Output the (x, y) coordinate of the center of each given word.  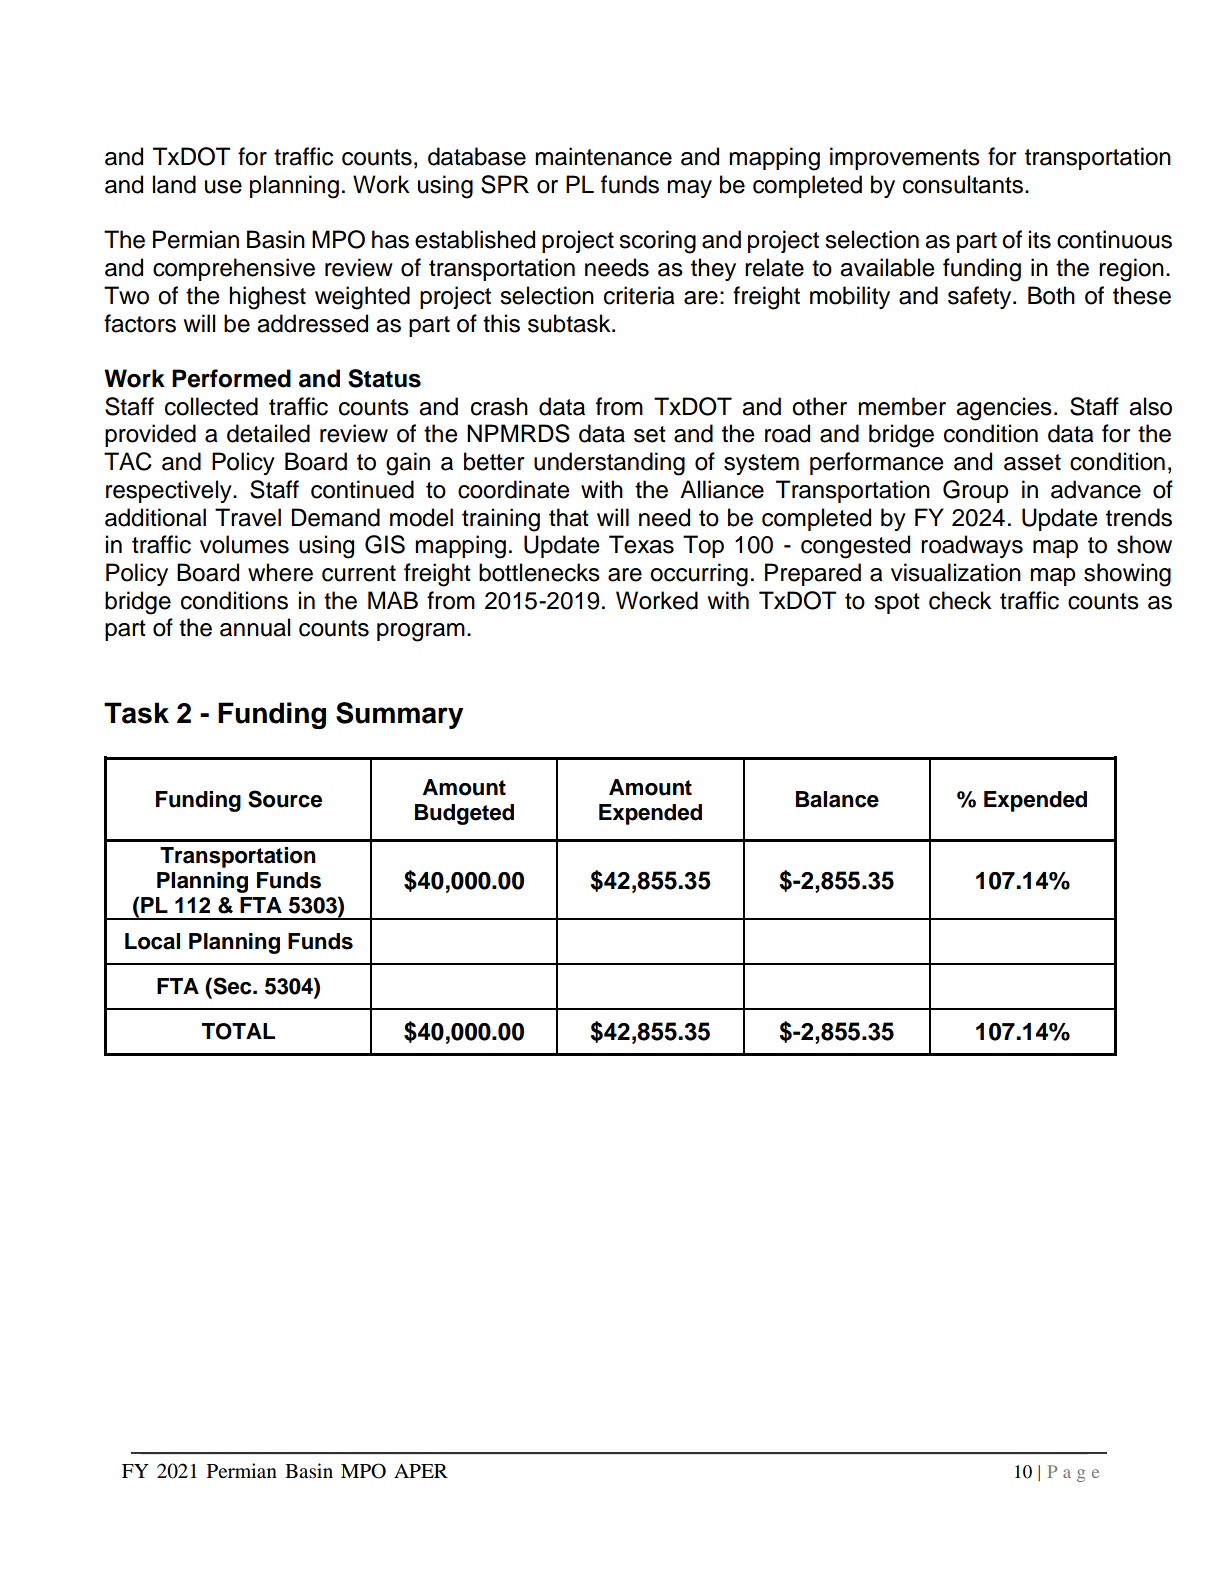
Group (976, 491)
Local (152, 941)
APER (421, 1471)
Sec (232, 986)
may (689, 189)
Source (285, 799)
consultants (964, 184)
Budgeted (464, 814)
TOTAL (238, 1031)
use (223, 187)
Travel (248, 517)
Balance (837, 799)
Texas (641, 544)
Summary (399, 715)
